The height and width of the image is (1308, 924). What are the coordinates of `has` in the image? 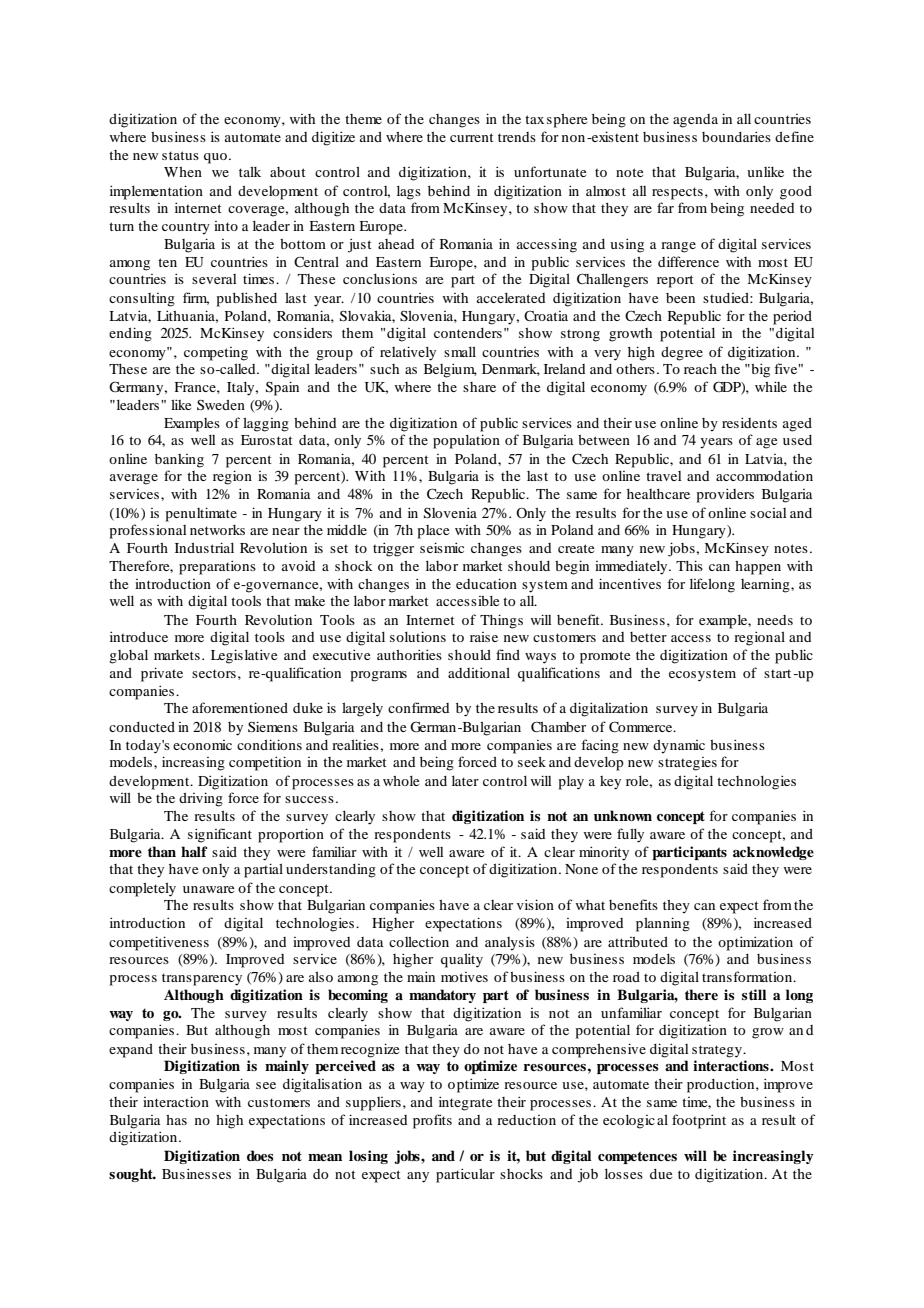 It's located at (176, 1120).
